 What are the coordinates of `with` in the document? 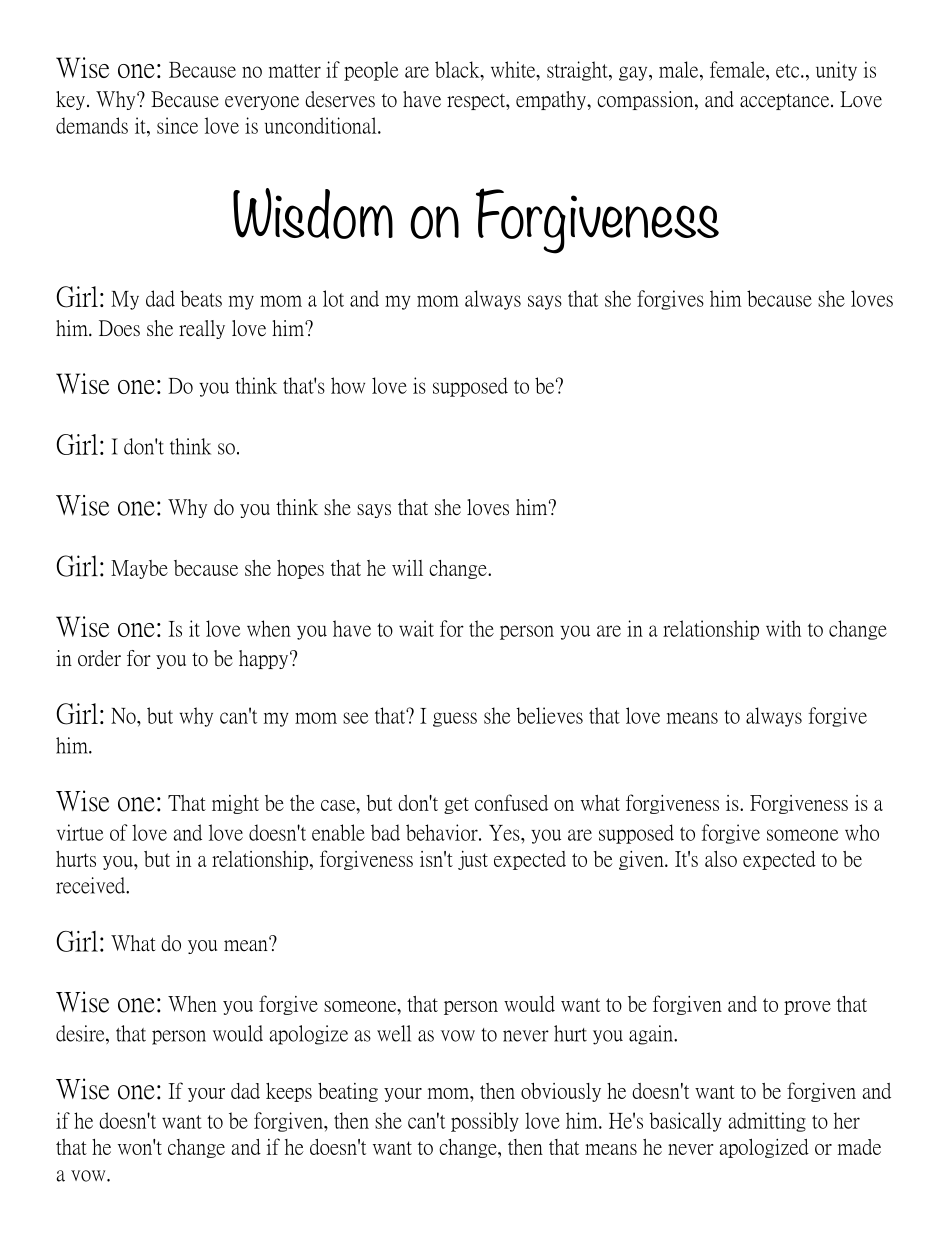 It's located at (783, 628).
